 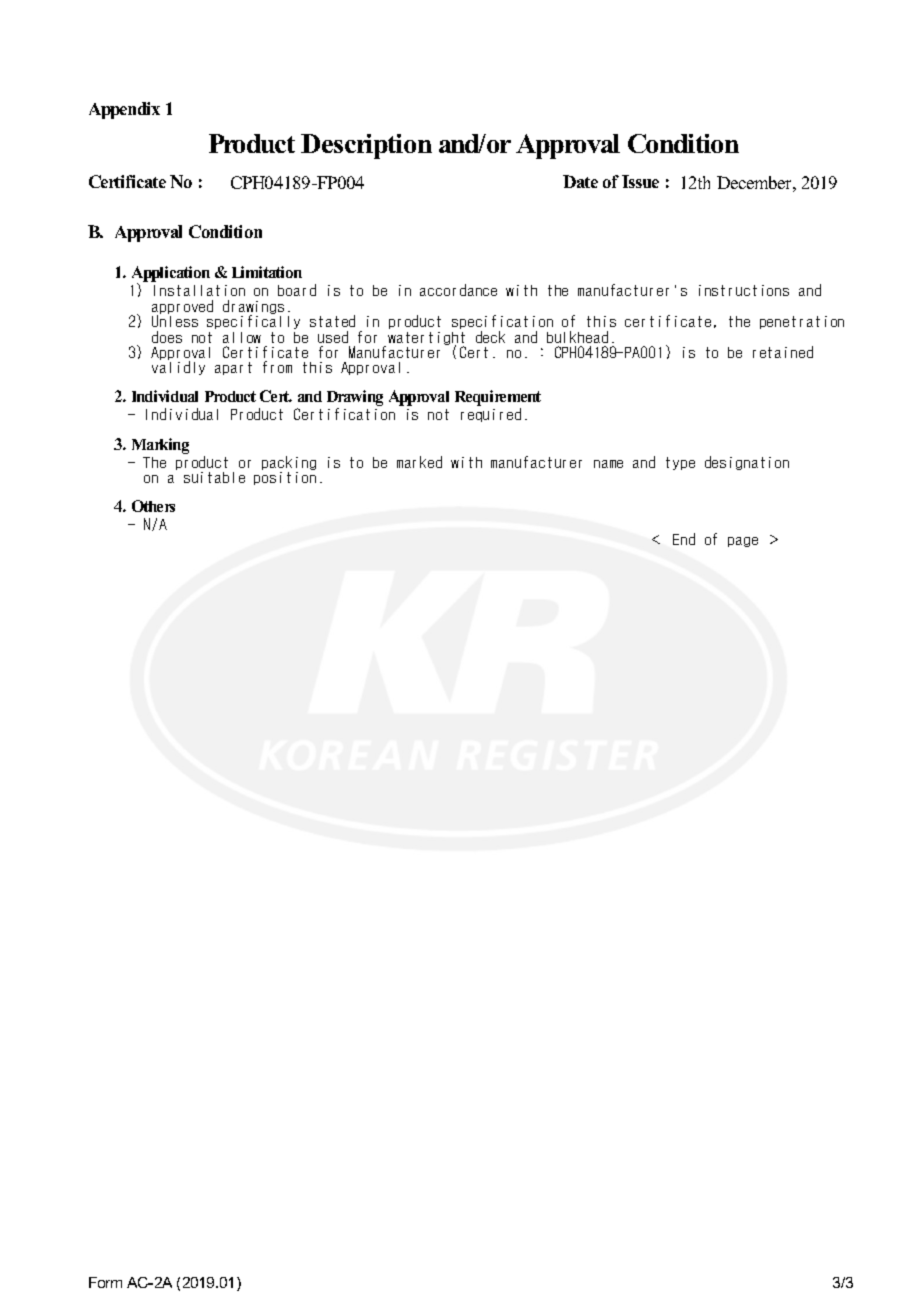 I want to click on Description, so click(x=366, y=146).
